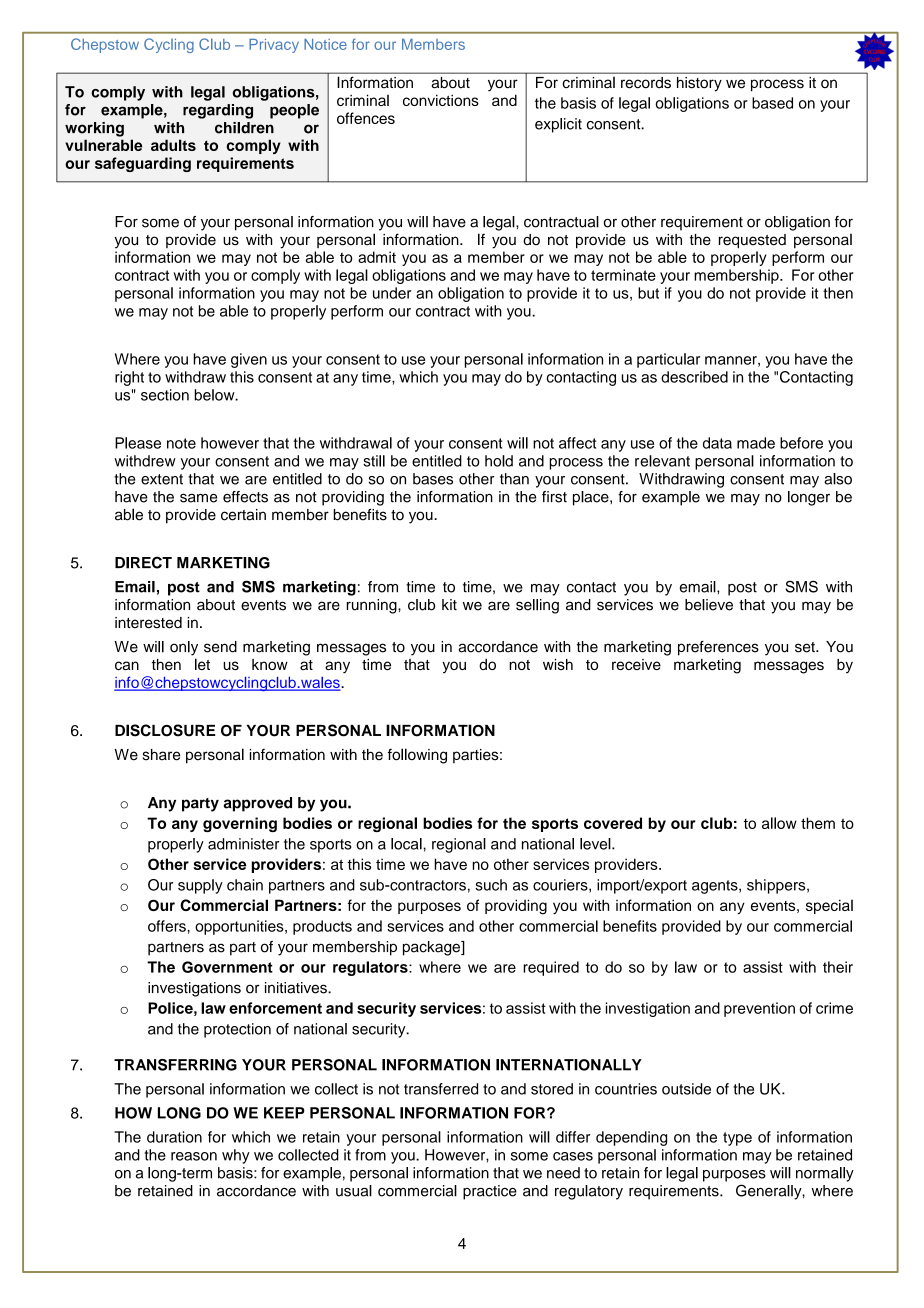 The width and height of the document is (924, 1308). What do you see at coordinates (772, 103) in the document?
I see `based` at bounding box center [772, 103].
